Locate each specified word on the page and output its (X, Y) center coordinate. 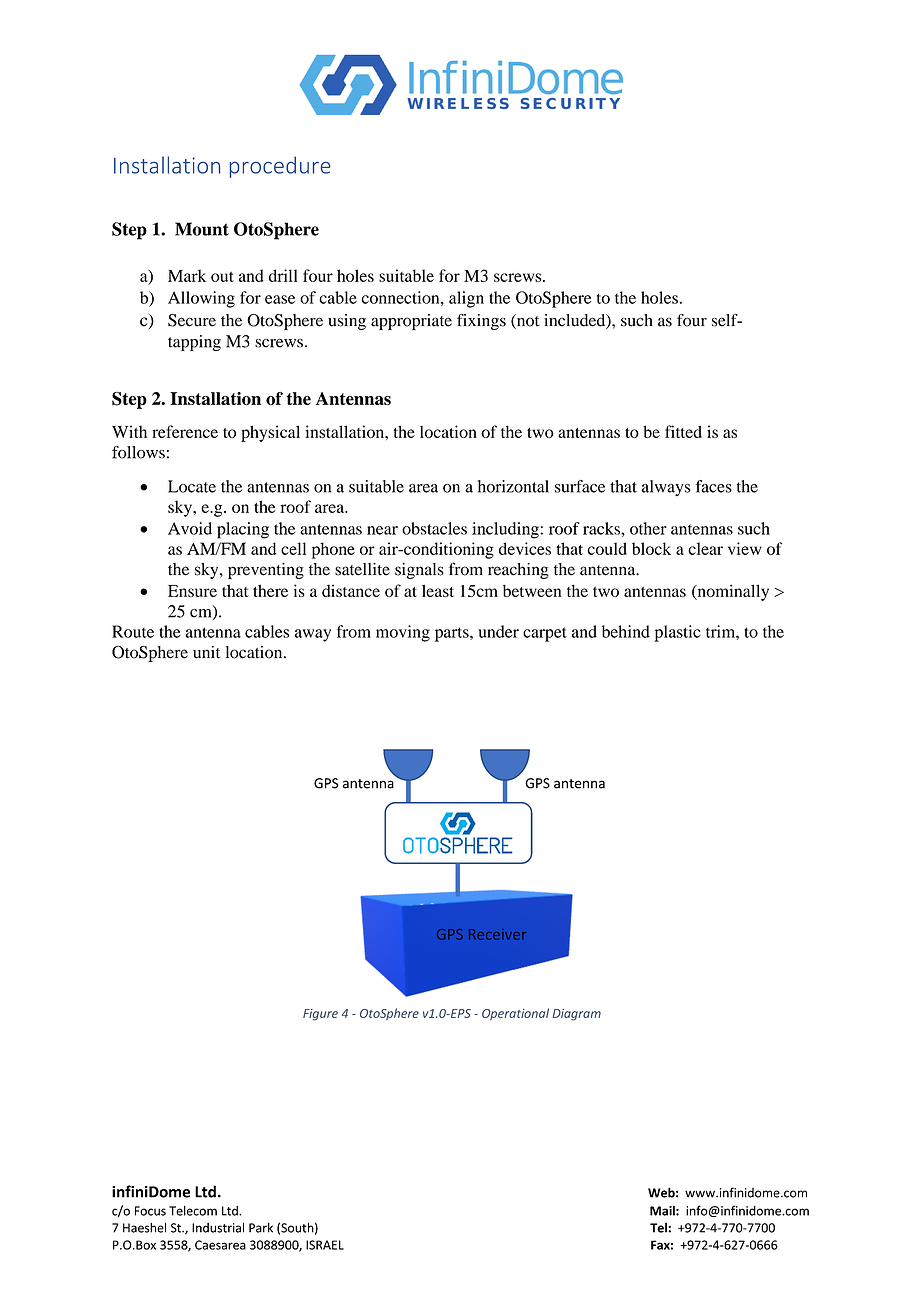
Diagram (577, 1015)
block (651, 548)
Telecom (193, 1210)
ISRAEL (325, 1245)
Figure (320, 1015)
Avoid (190, 528)
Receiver (498, 934)
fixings (481, 322)
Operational (515, 1014)
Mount (202, 229)
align (466, 299)
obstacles (434, 528)
